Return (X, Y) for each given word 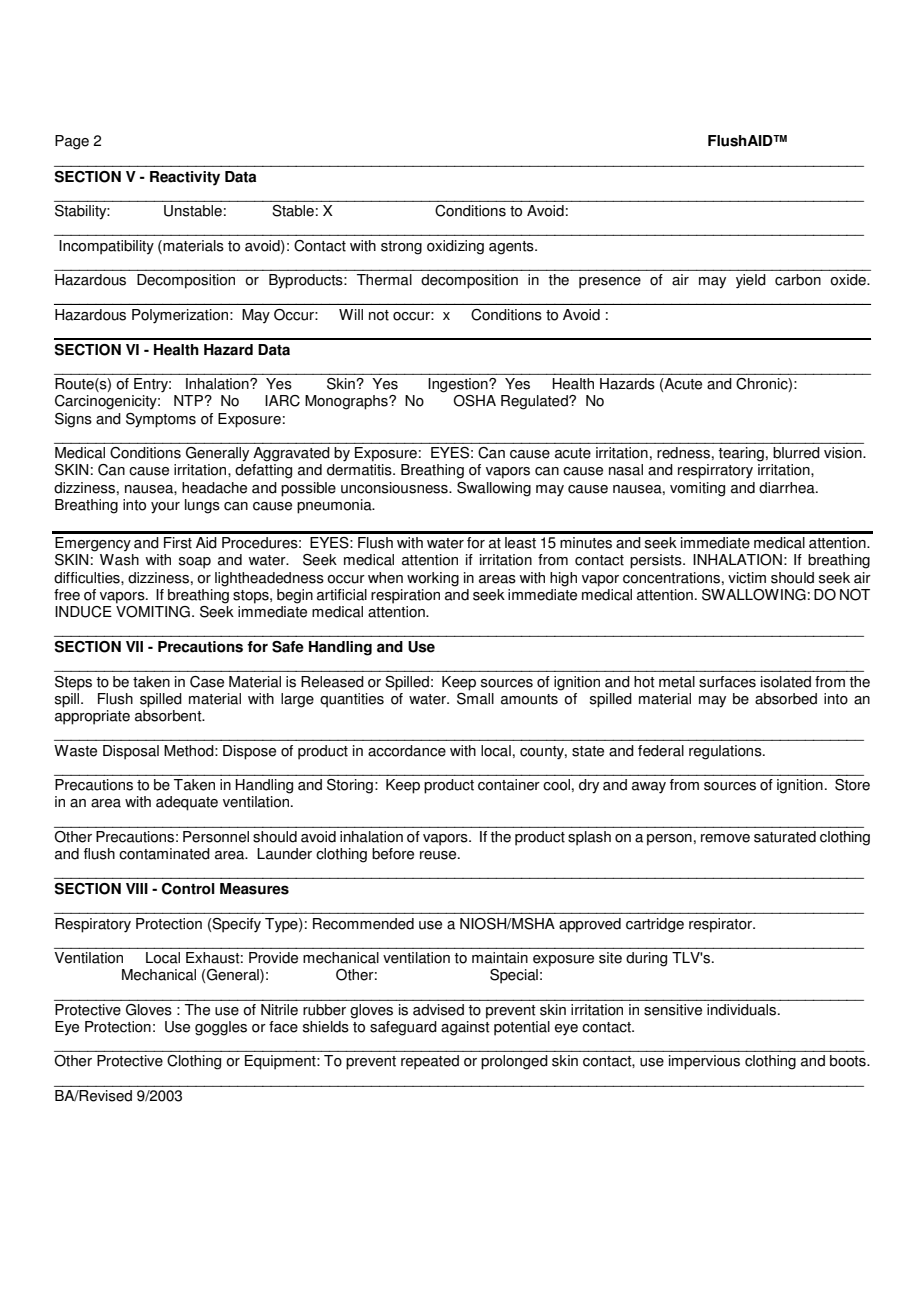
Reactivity (185, 178)
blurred (796, 453)
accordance (407, 751)
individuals (741, 1010)
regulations (726, 752)
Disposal (131, 752)
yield (751, 281)
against (465, 1028)
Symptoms (161, 420)
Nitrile (279, 1010)
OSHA (474, 401)
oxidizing (455, 247)
